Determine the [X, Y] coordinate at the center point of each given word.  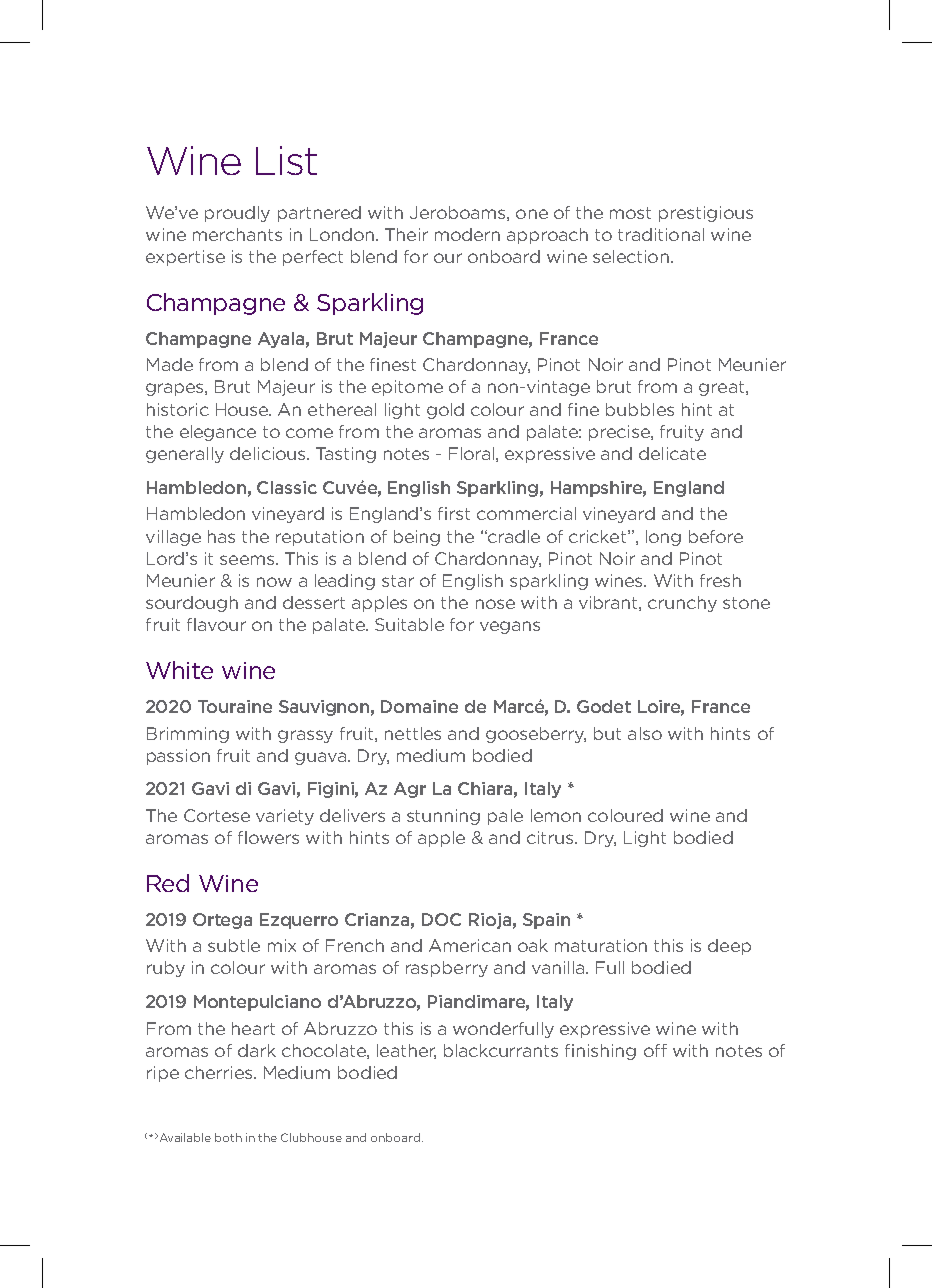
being [417, 538]
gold [445, 411]
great [723, 388]
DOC [441, 919]
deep [729, 947]
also [645, 733]
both [228, 1137]
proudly [237, 214]
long [663, 538]
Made [170, 364]
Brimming [188, 735]
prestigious [706, 214]
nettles [413, 733]
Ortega [222, 921]
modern [467, 234]
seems [248, 560]
